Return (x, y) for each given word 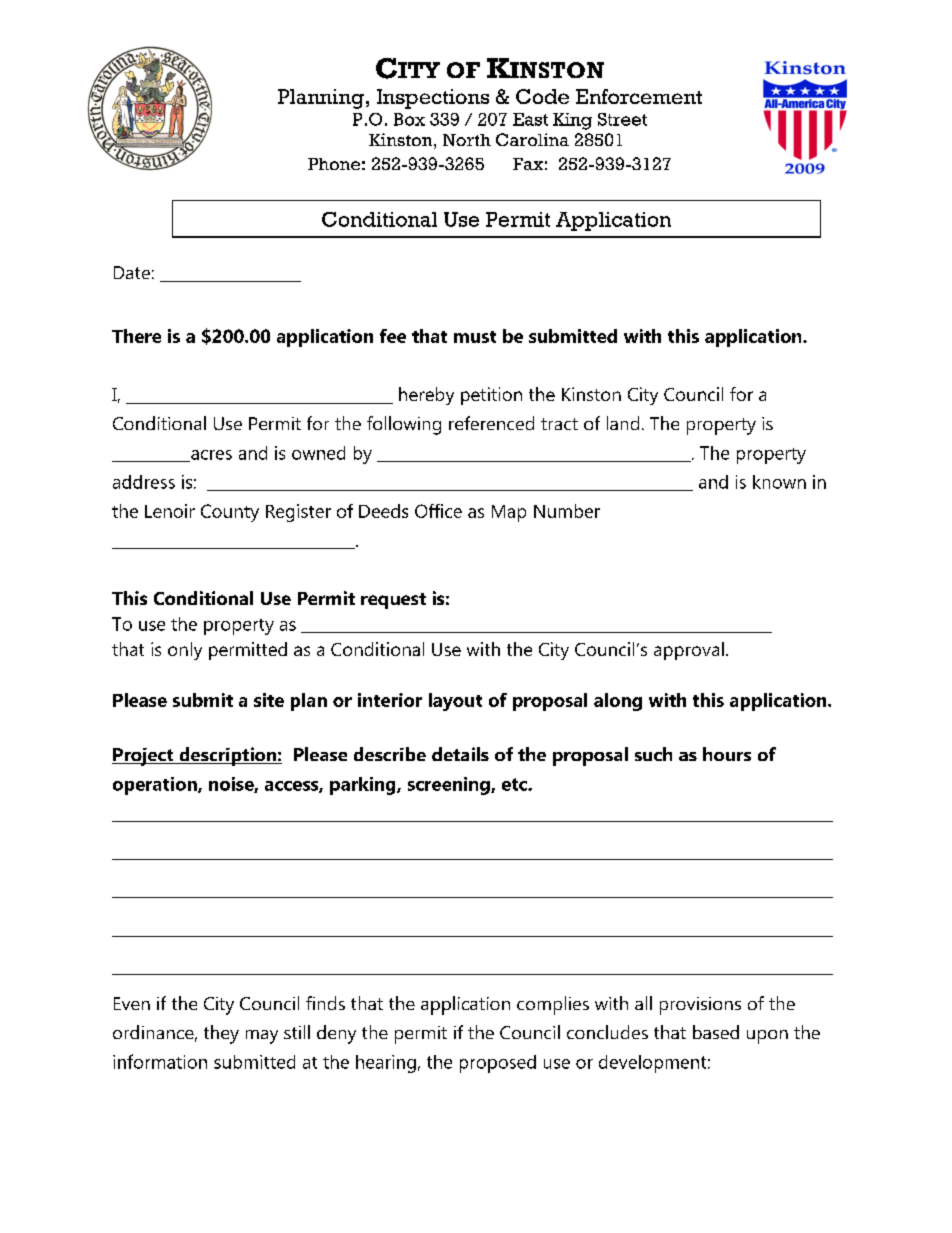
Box (409, 119)
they (221, 1034)
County (230, 513)
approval (689, 651)
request (393, 601)
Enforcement (639, 96)
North (467, 140)
